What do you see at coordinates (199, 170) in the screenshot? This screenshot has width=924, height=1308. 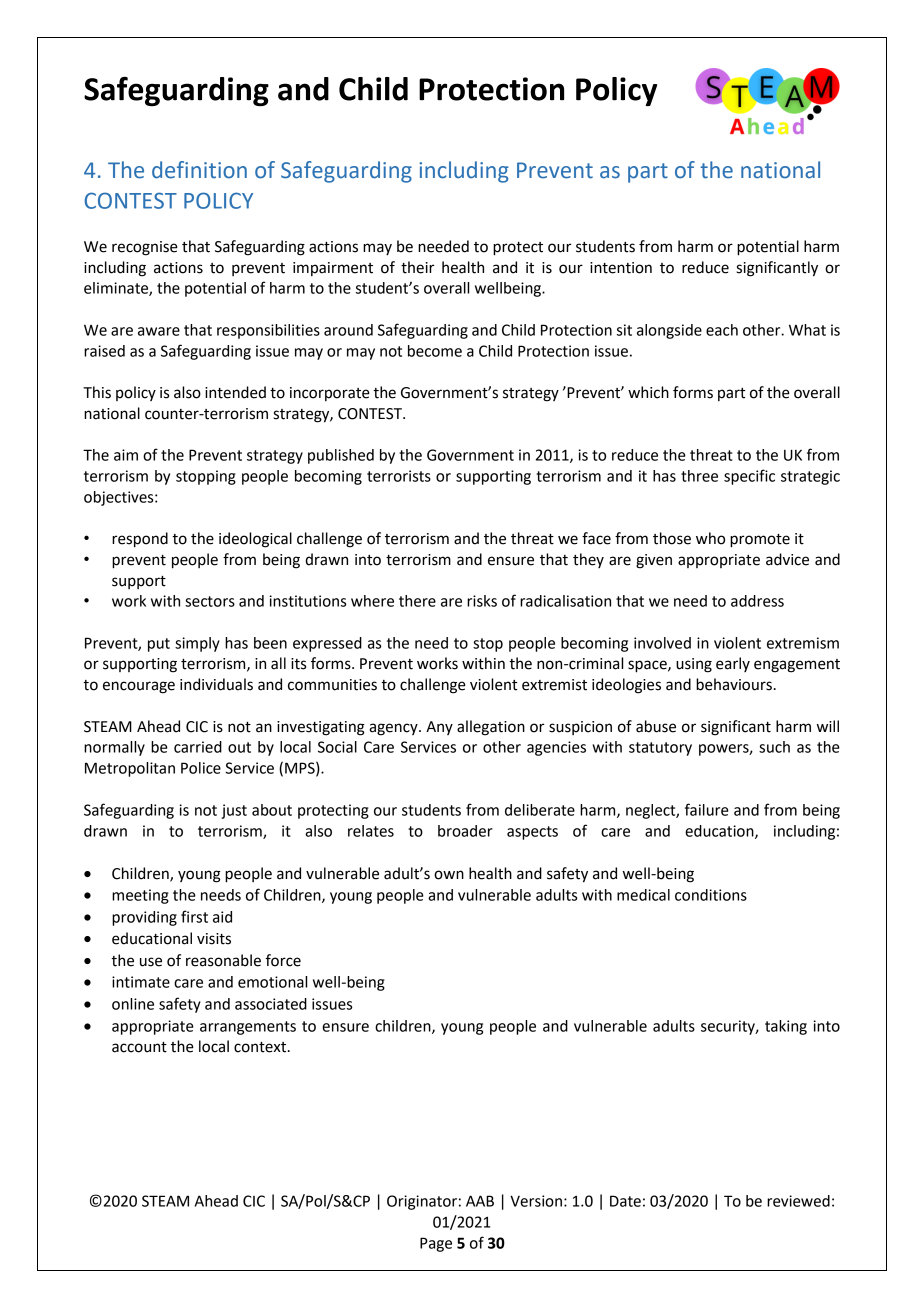 I see `definition` at bounding box center [199, 170].
